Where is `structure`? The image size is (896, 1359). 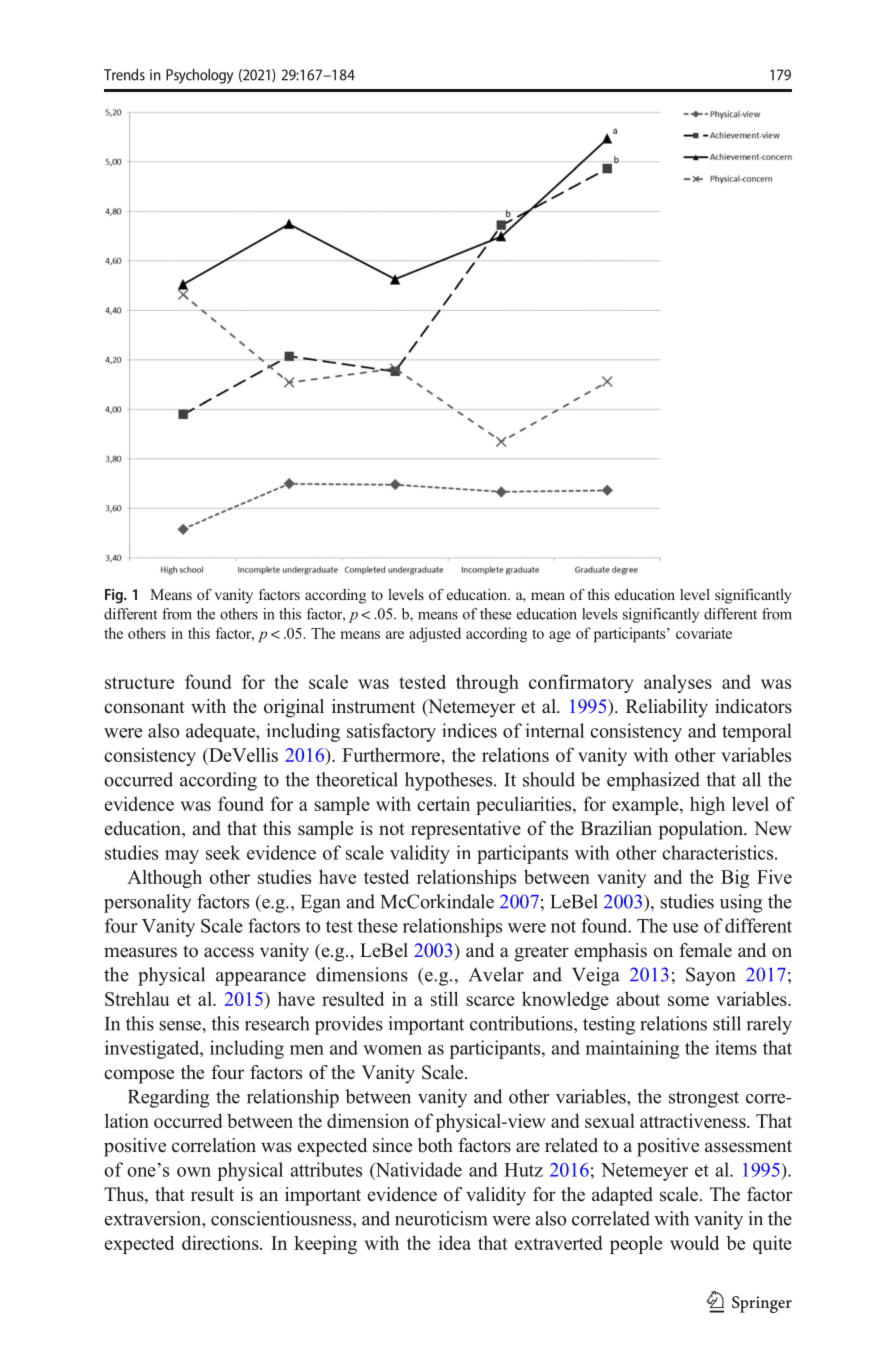 structure is located at coordinates (139, 683).
